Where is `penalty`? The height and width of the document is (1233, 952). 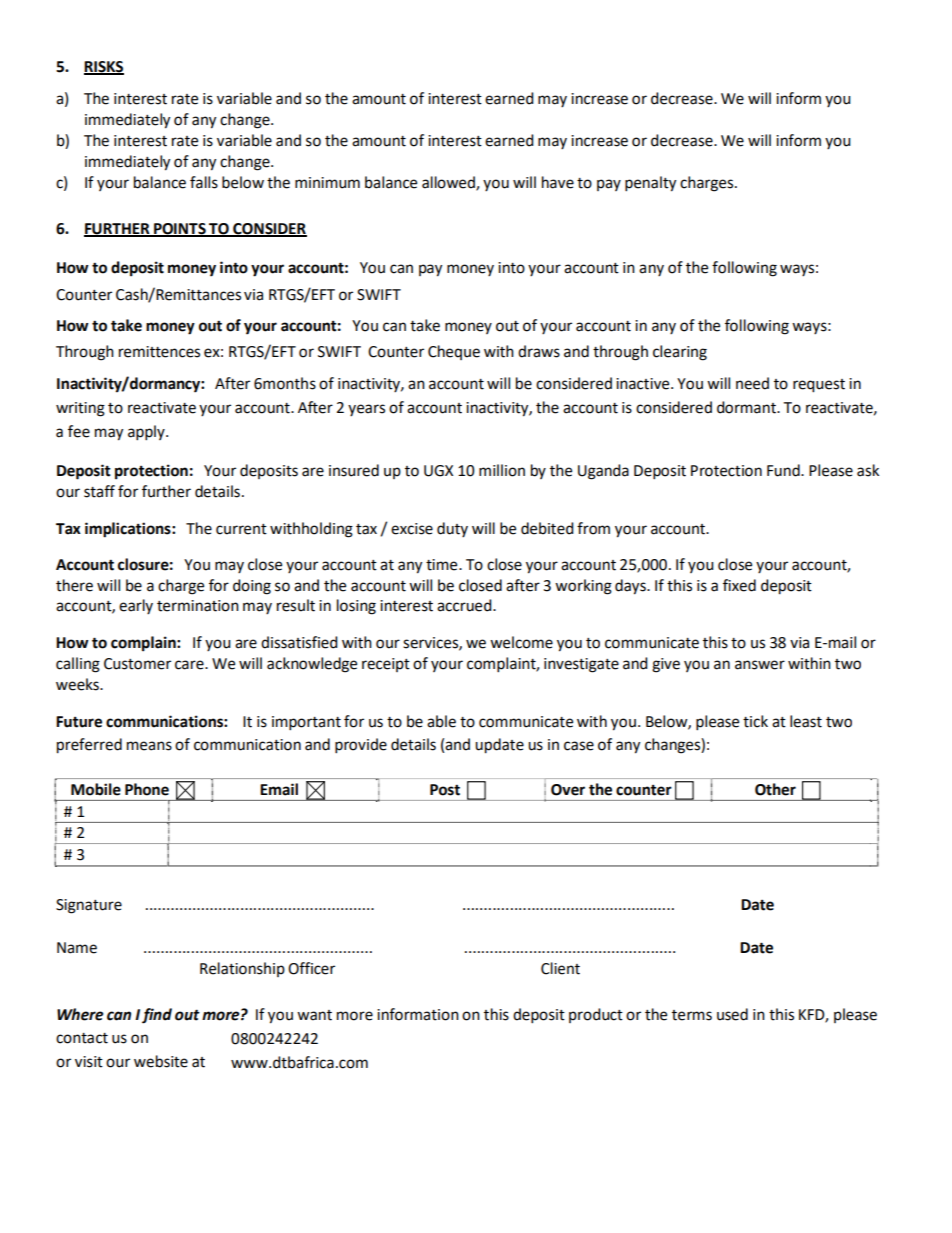
penalty is located at coordinates (650, 184).
